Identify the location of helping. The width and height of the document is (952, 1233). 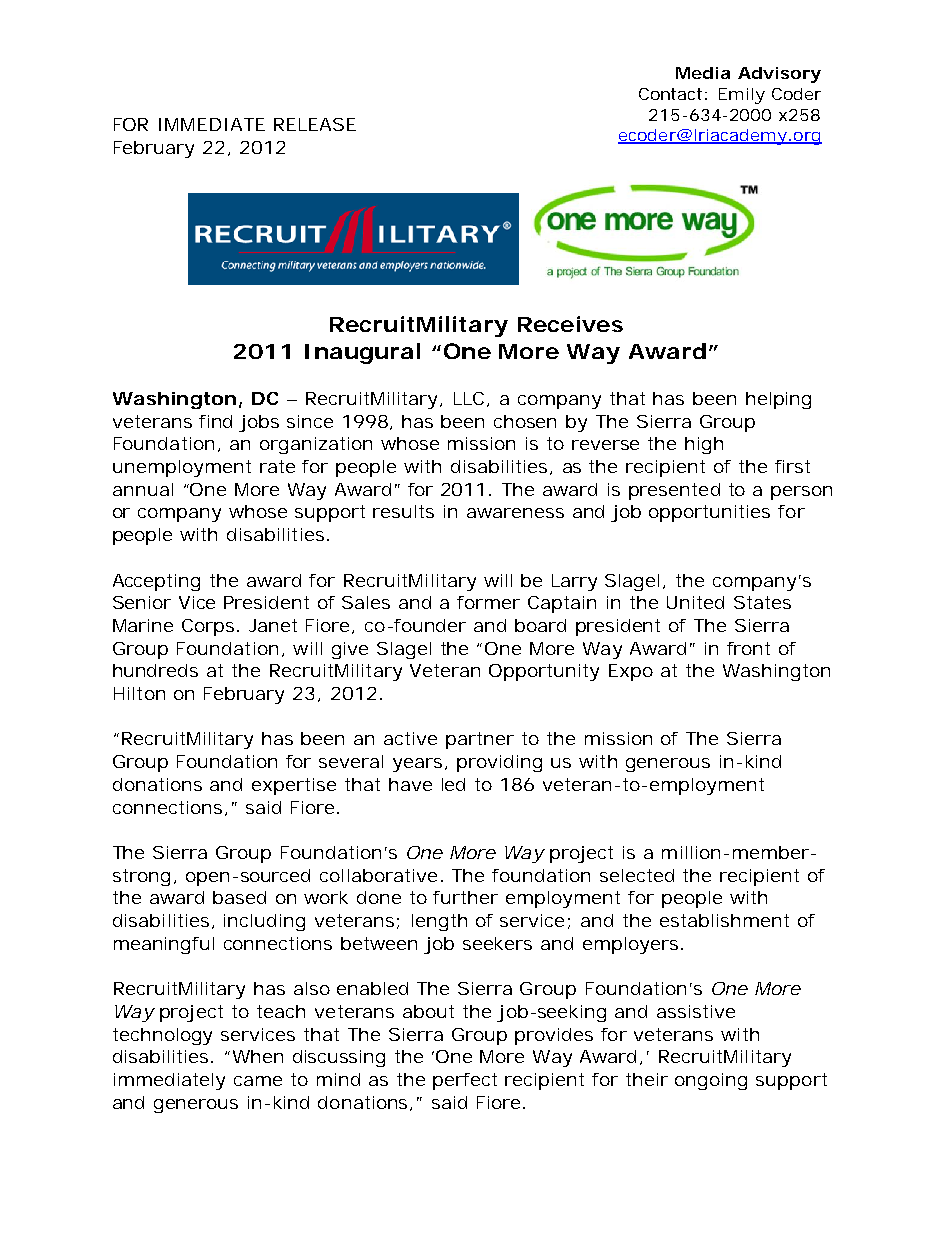
(778, 400).
